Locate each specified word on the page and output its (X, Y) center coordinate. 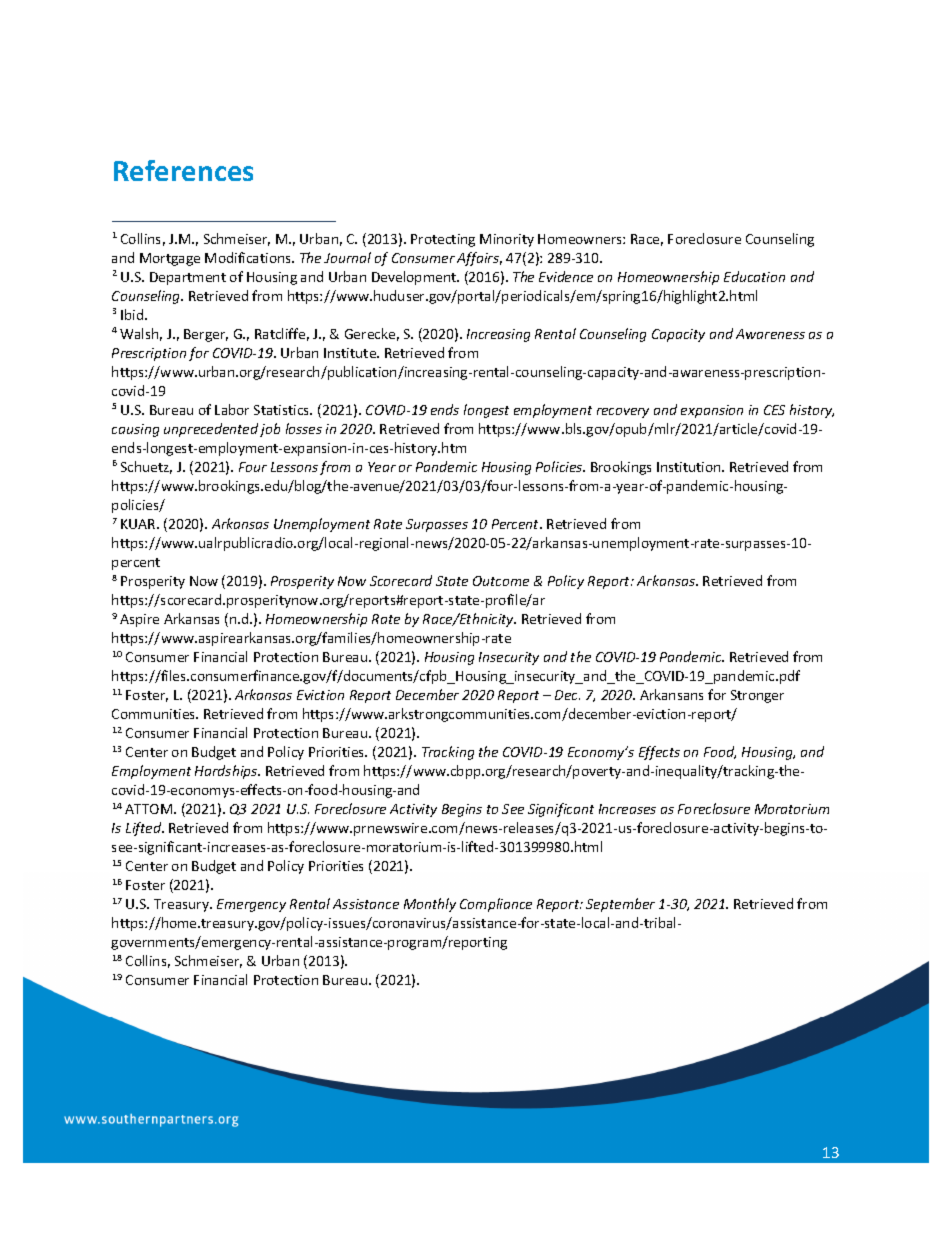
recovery (623, 413)
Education (754, 276)
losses (304, 428)
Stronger (757, 696)
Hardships (227, 772)
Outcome (501, 581)
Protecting (443, 240)
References (183, 170)
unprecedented (211, 430)
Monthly (430, 905)
